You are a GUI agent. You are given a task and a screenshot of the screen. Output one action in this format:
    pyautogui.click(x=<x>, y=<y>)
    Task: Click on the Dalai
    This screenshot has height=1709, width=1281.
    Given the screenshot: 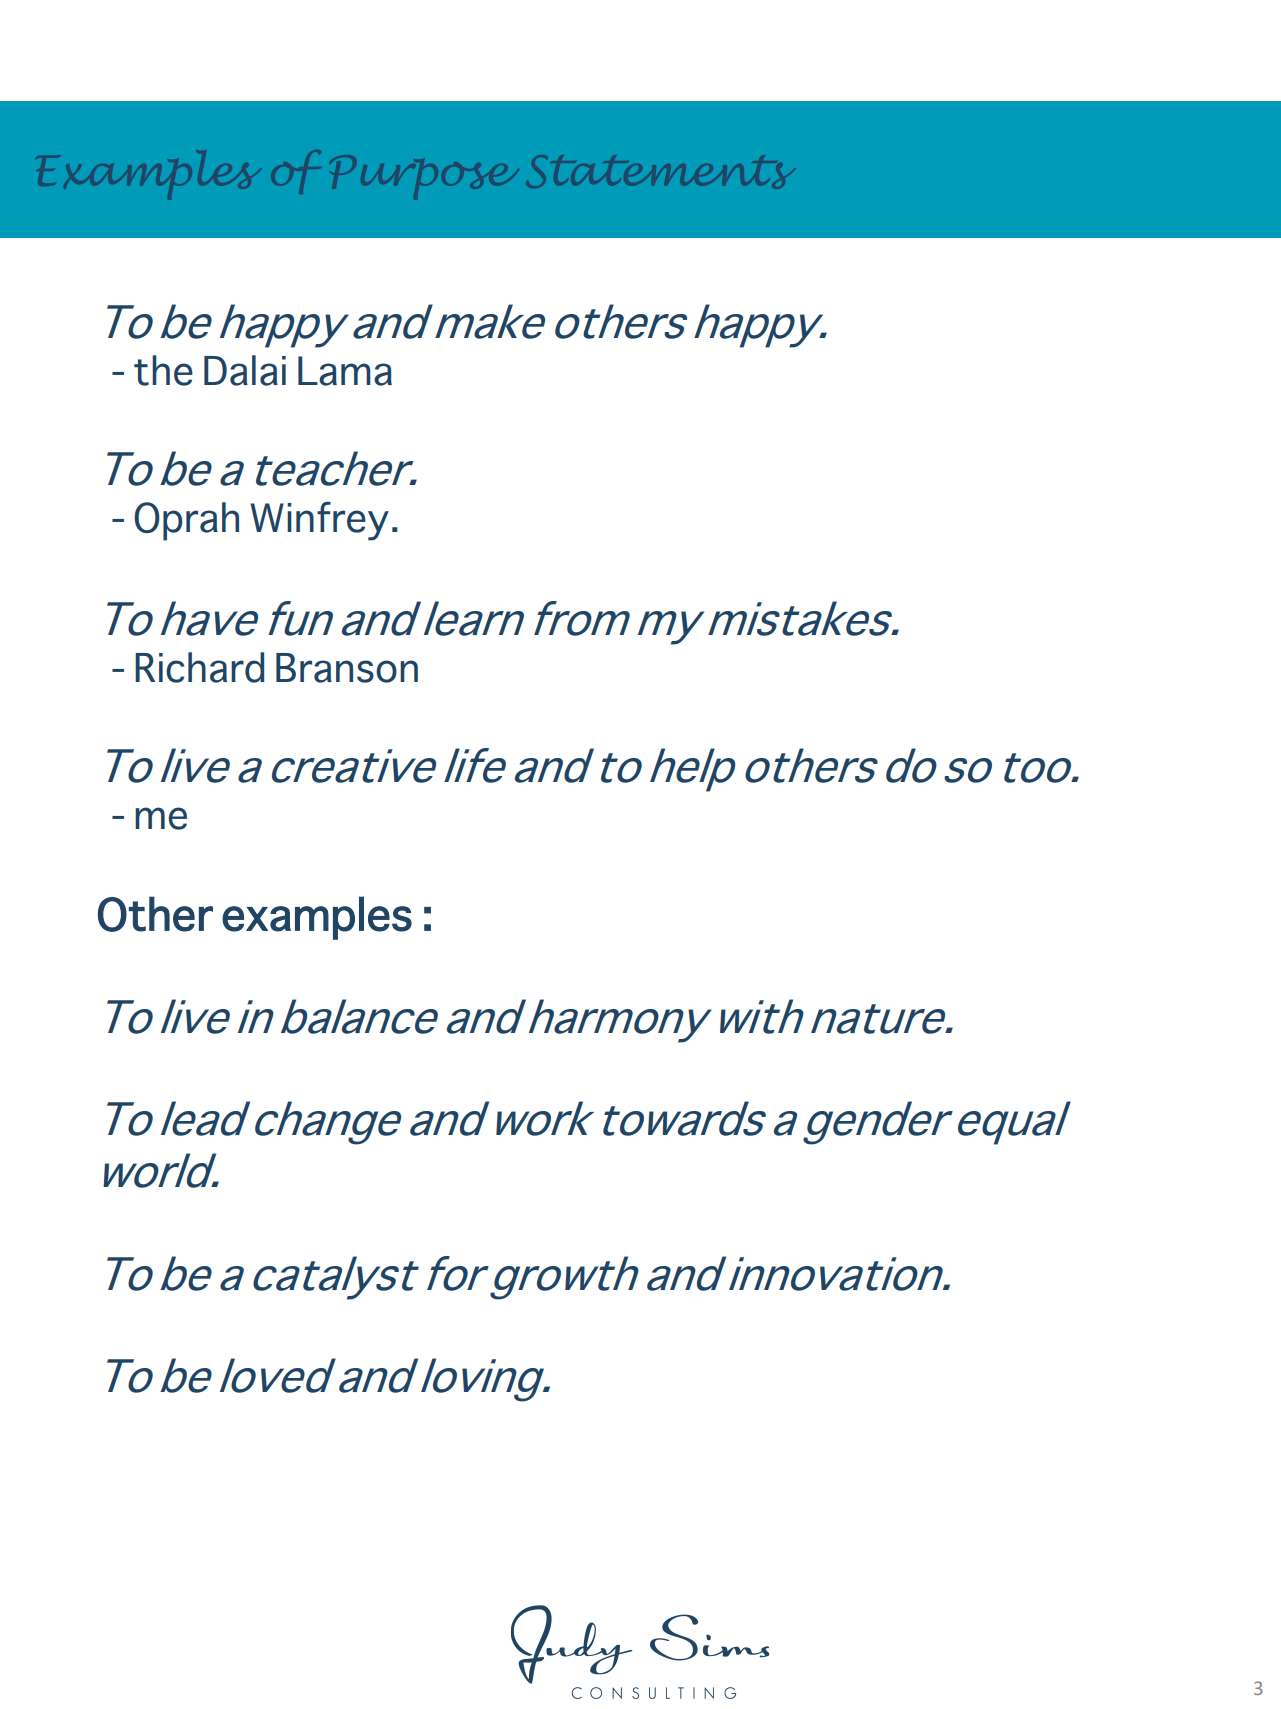 What is the action you would take?
    pyautogui.click(x=245, y=370)
